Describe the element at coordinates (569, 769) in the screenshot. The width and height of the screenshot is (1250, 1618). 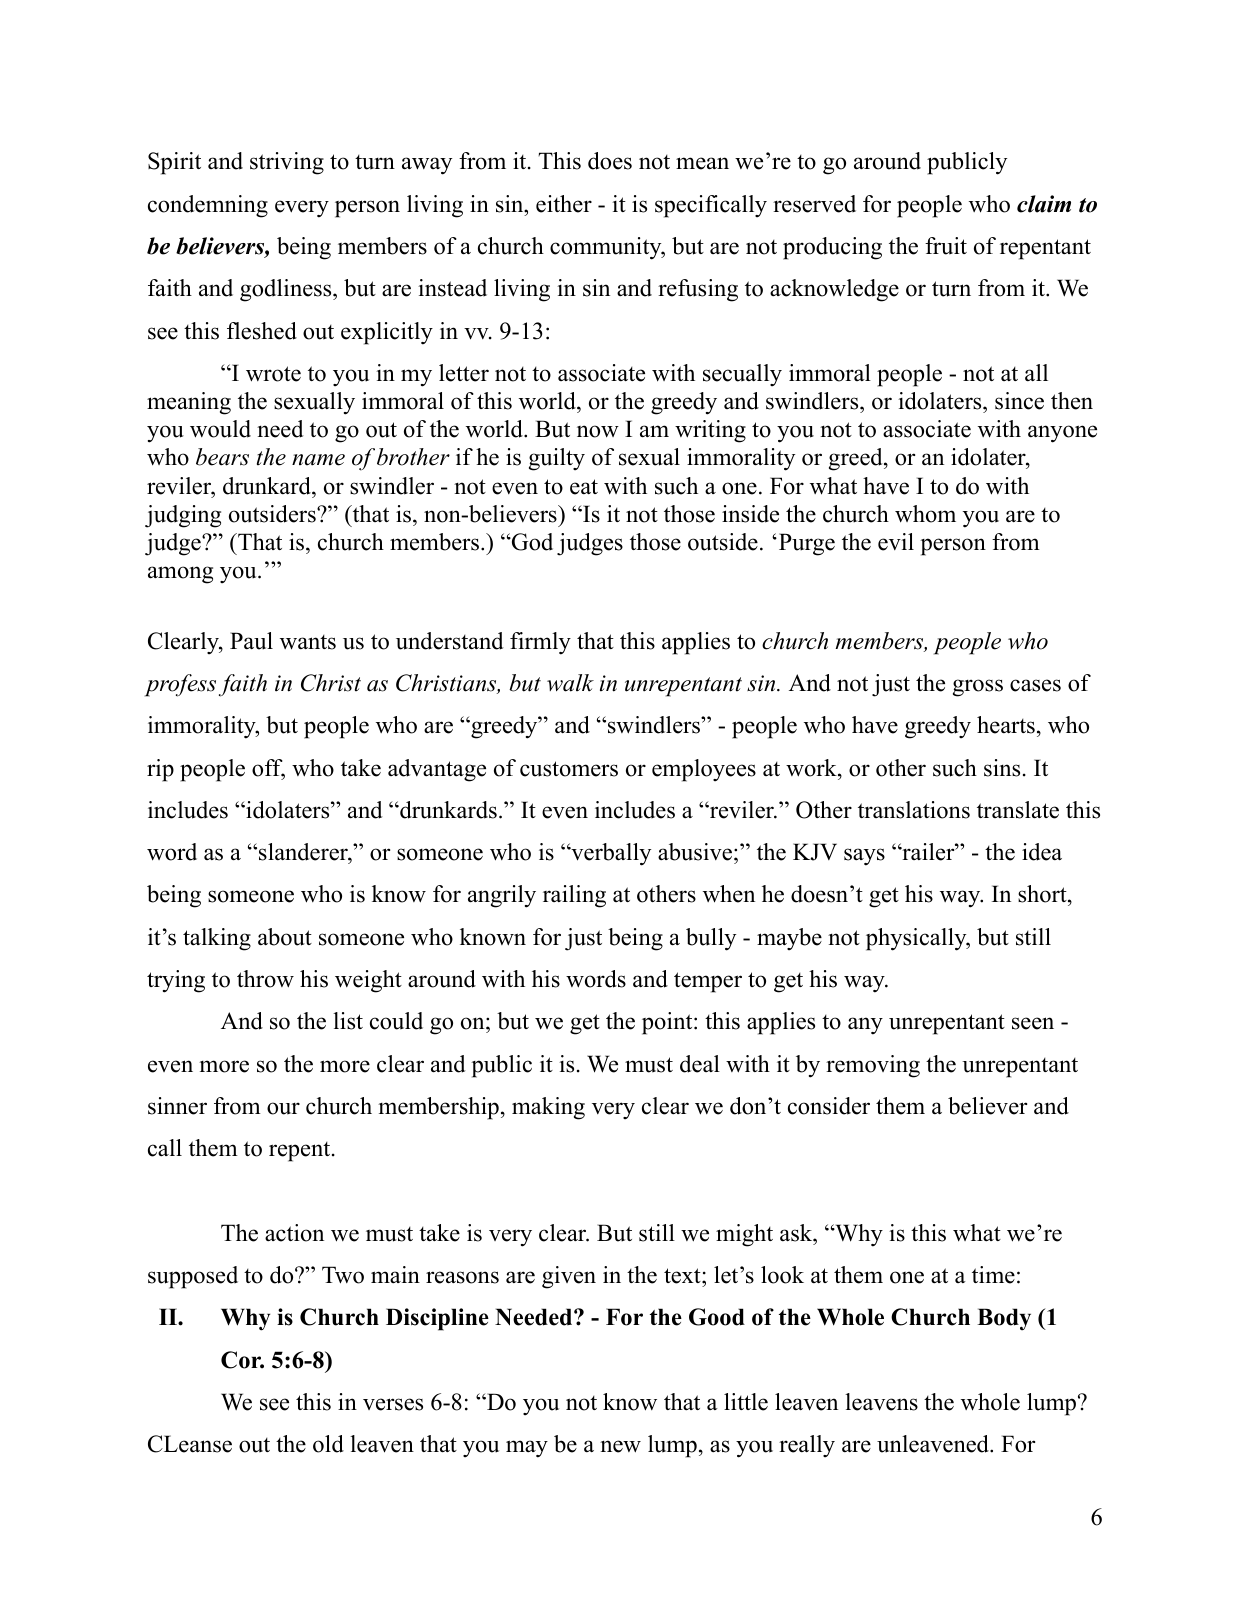
I see `customers` at that location.
